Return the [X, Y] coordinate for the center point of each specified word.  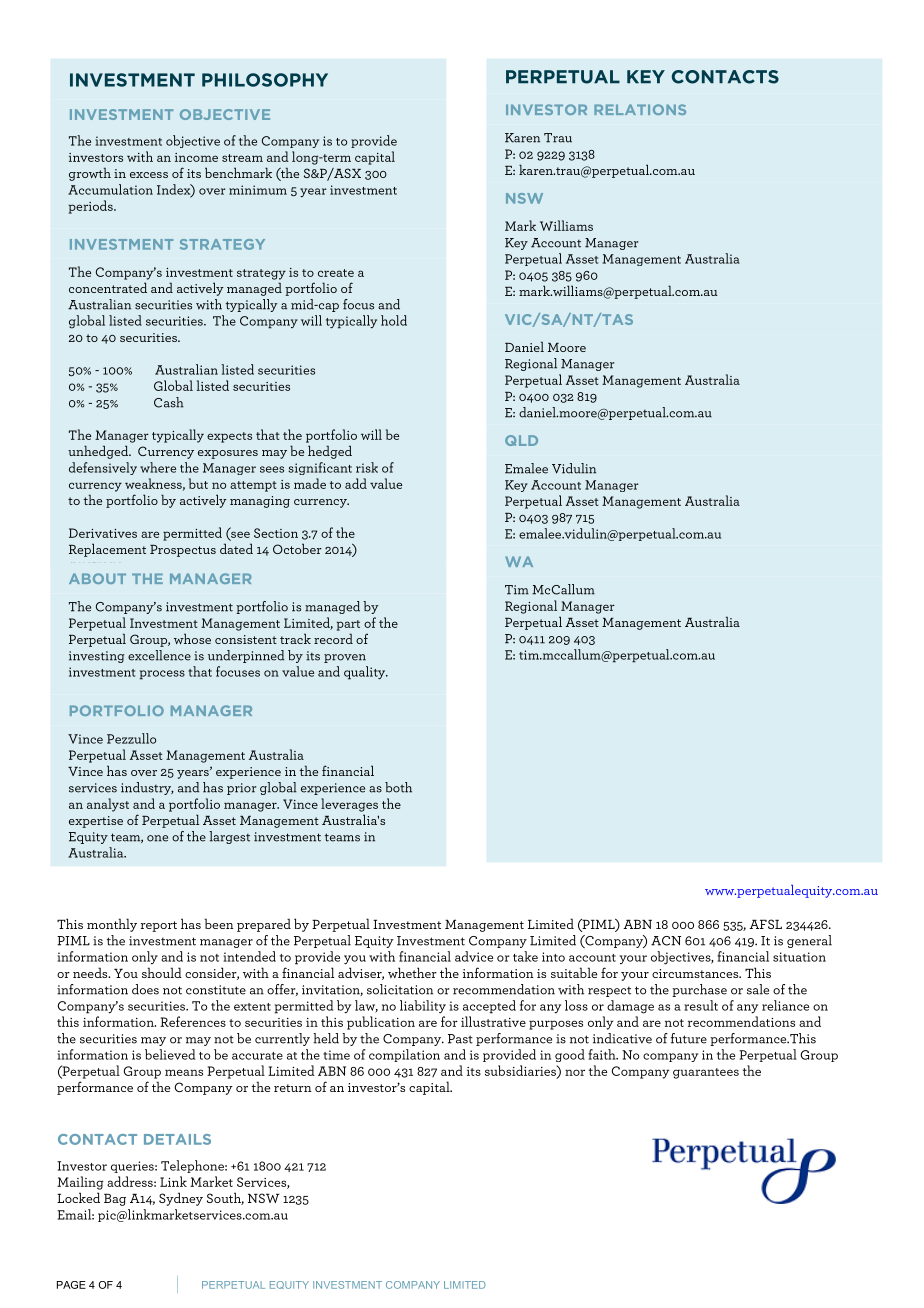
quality [366, 673]
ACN [666, 941]
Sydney [181, 1199]
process [162, 675]
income [196, 157]
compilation [404, 1055]
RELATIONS [640, 109]
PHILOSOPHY [265, 80]
